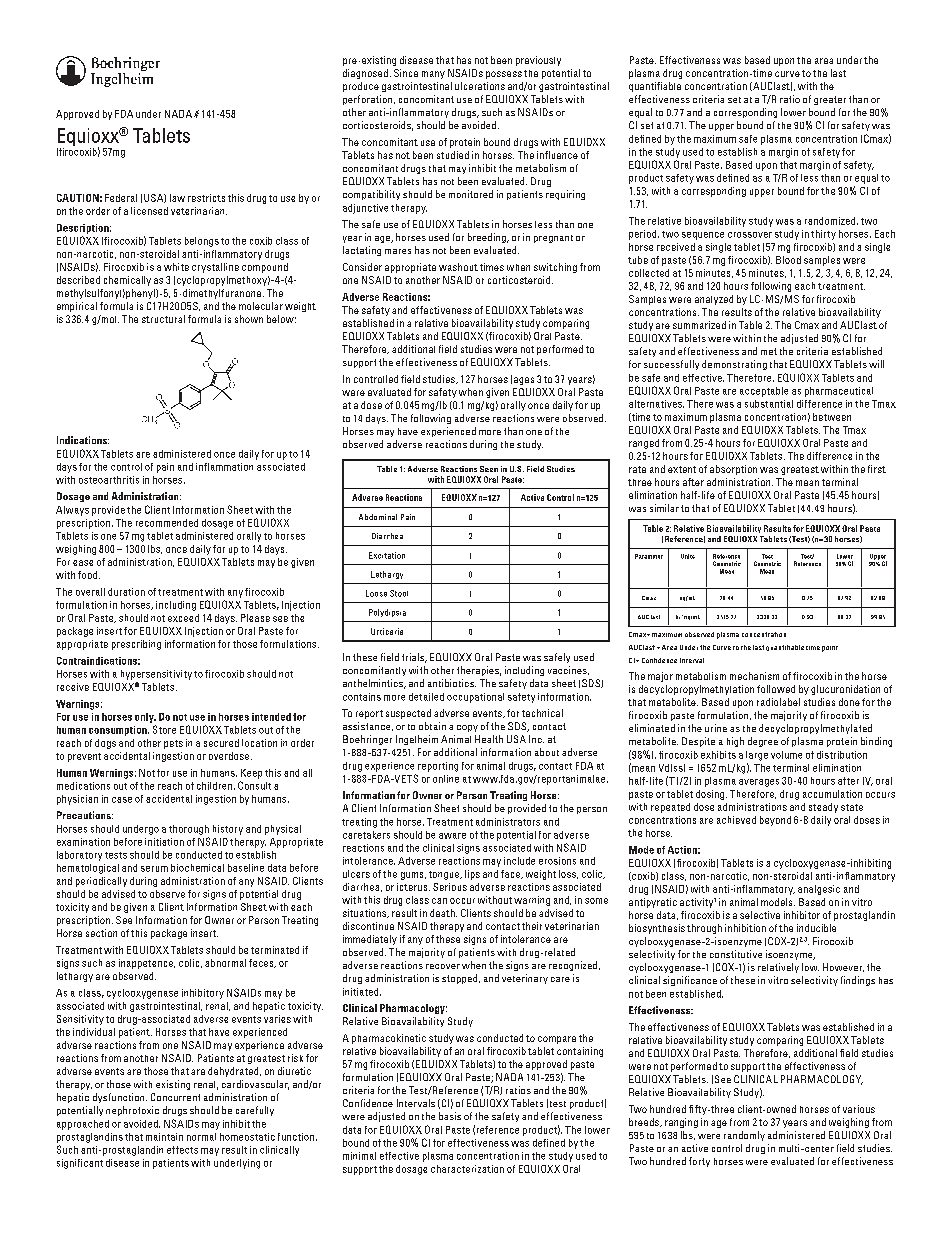 This image has width=952, height=1233. Describe the element at coordinates (830, 649) in the image. I see `point` at that location.
